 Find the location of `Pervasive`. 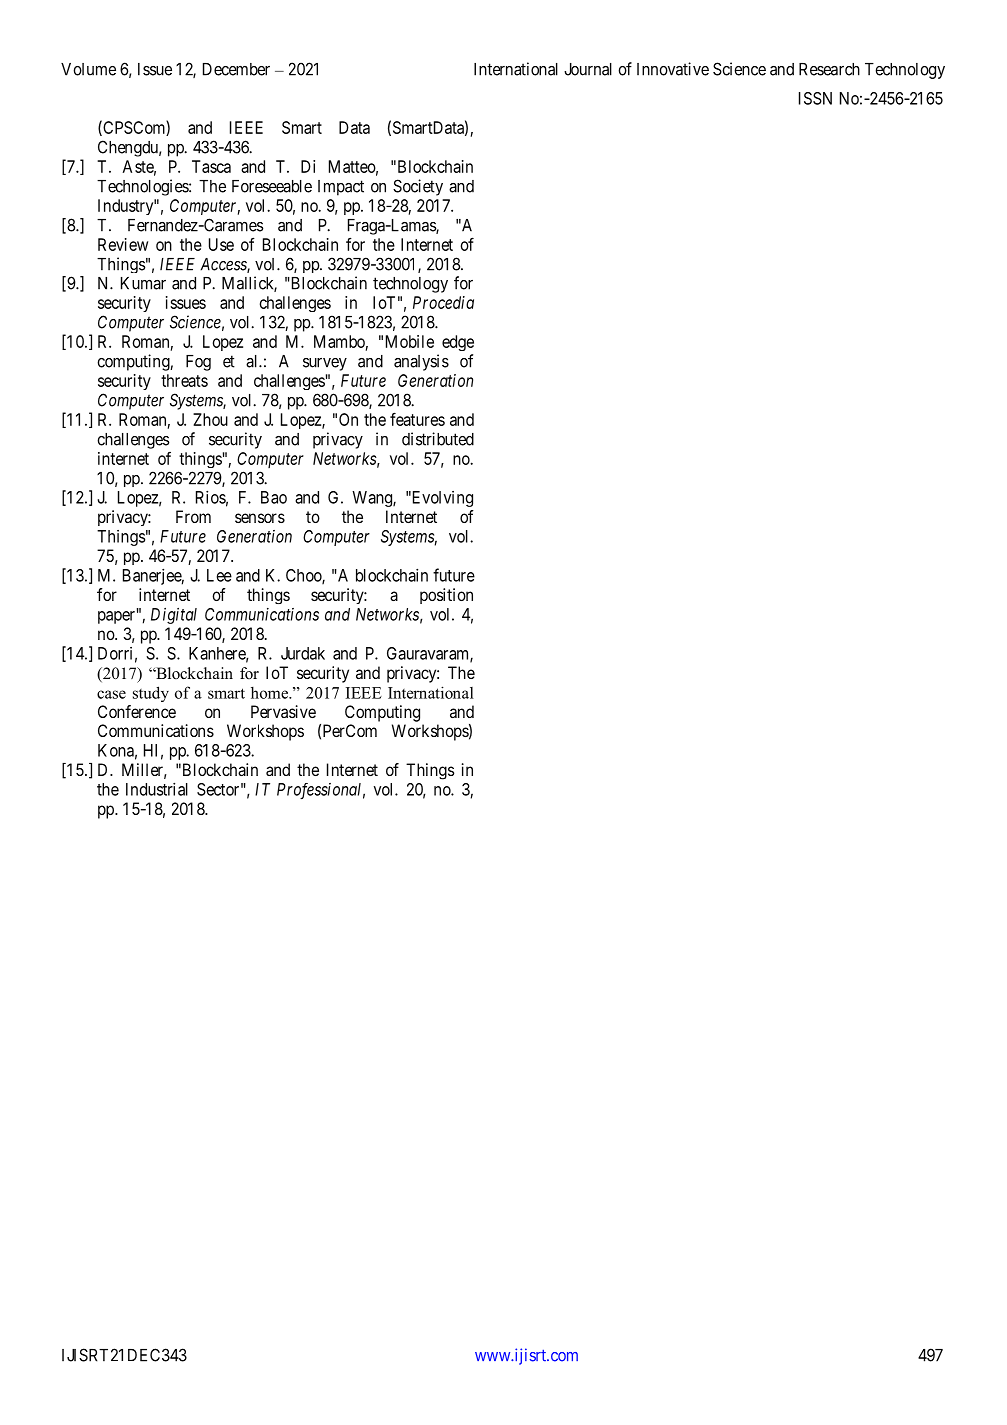

Pervasive is located at coordinates (283, 711).
